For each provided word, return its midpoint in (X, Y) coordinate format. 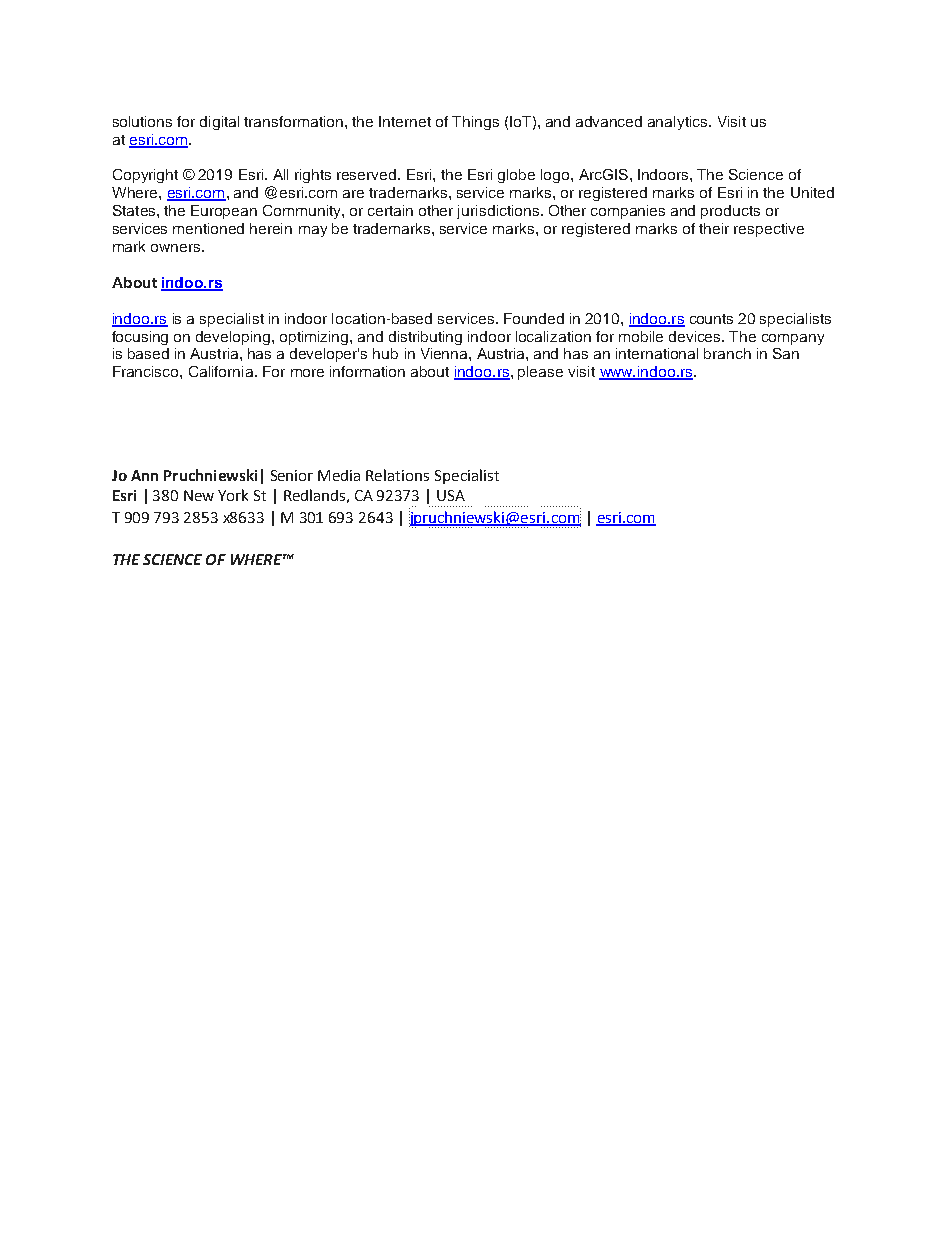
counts (711, 319)
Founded (534, 318)
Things (475, 123)
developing (234, 338)
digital (219, 123)
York (233, 495)
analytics (679, 123)
